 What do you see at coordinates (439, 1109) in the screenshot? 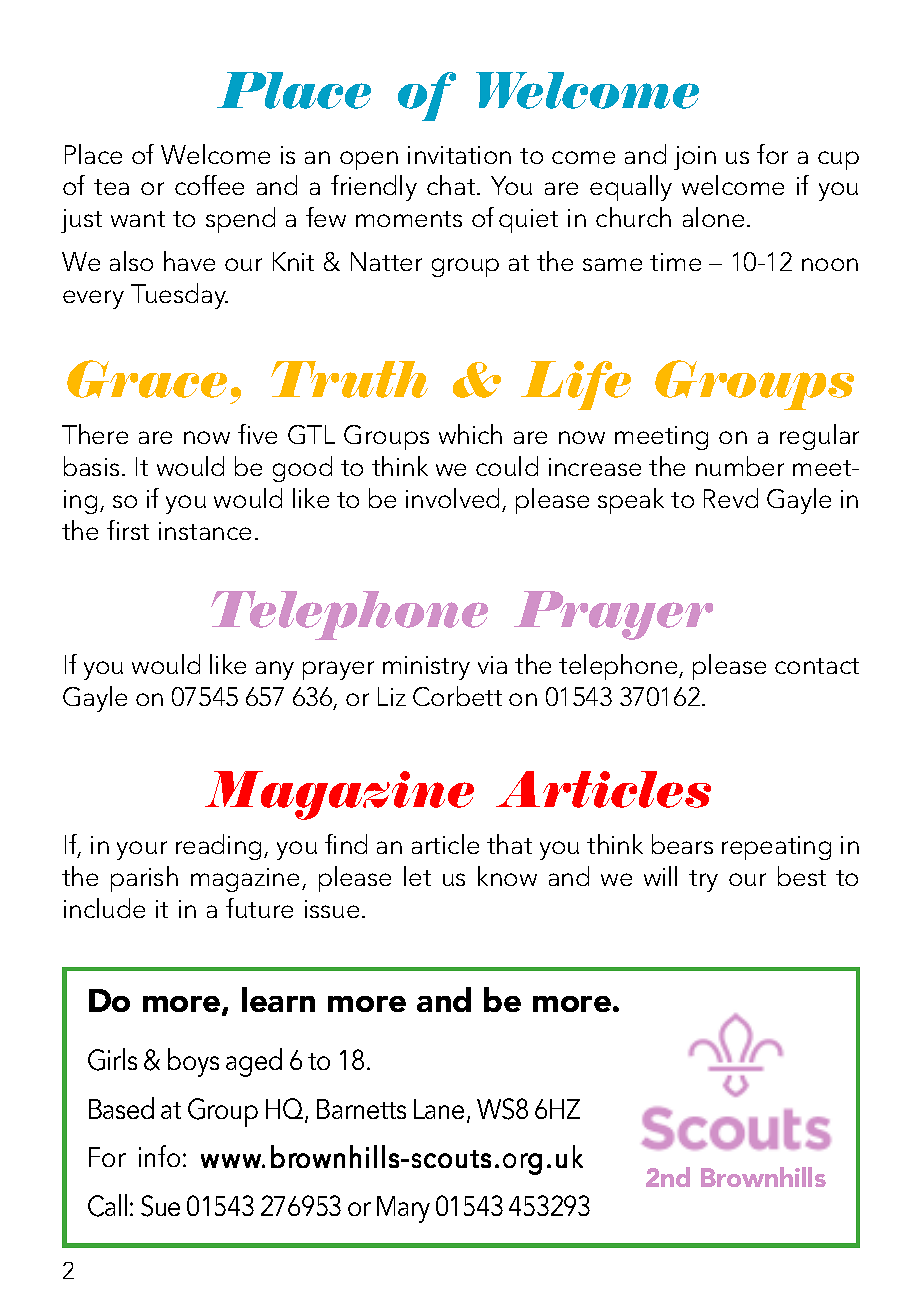
I see `Lane` at bounding box center [439, 1109].
